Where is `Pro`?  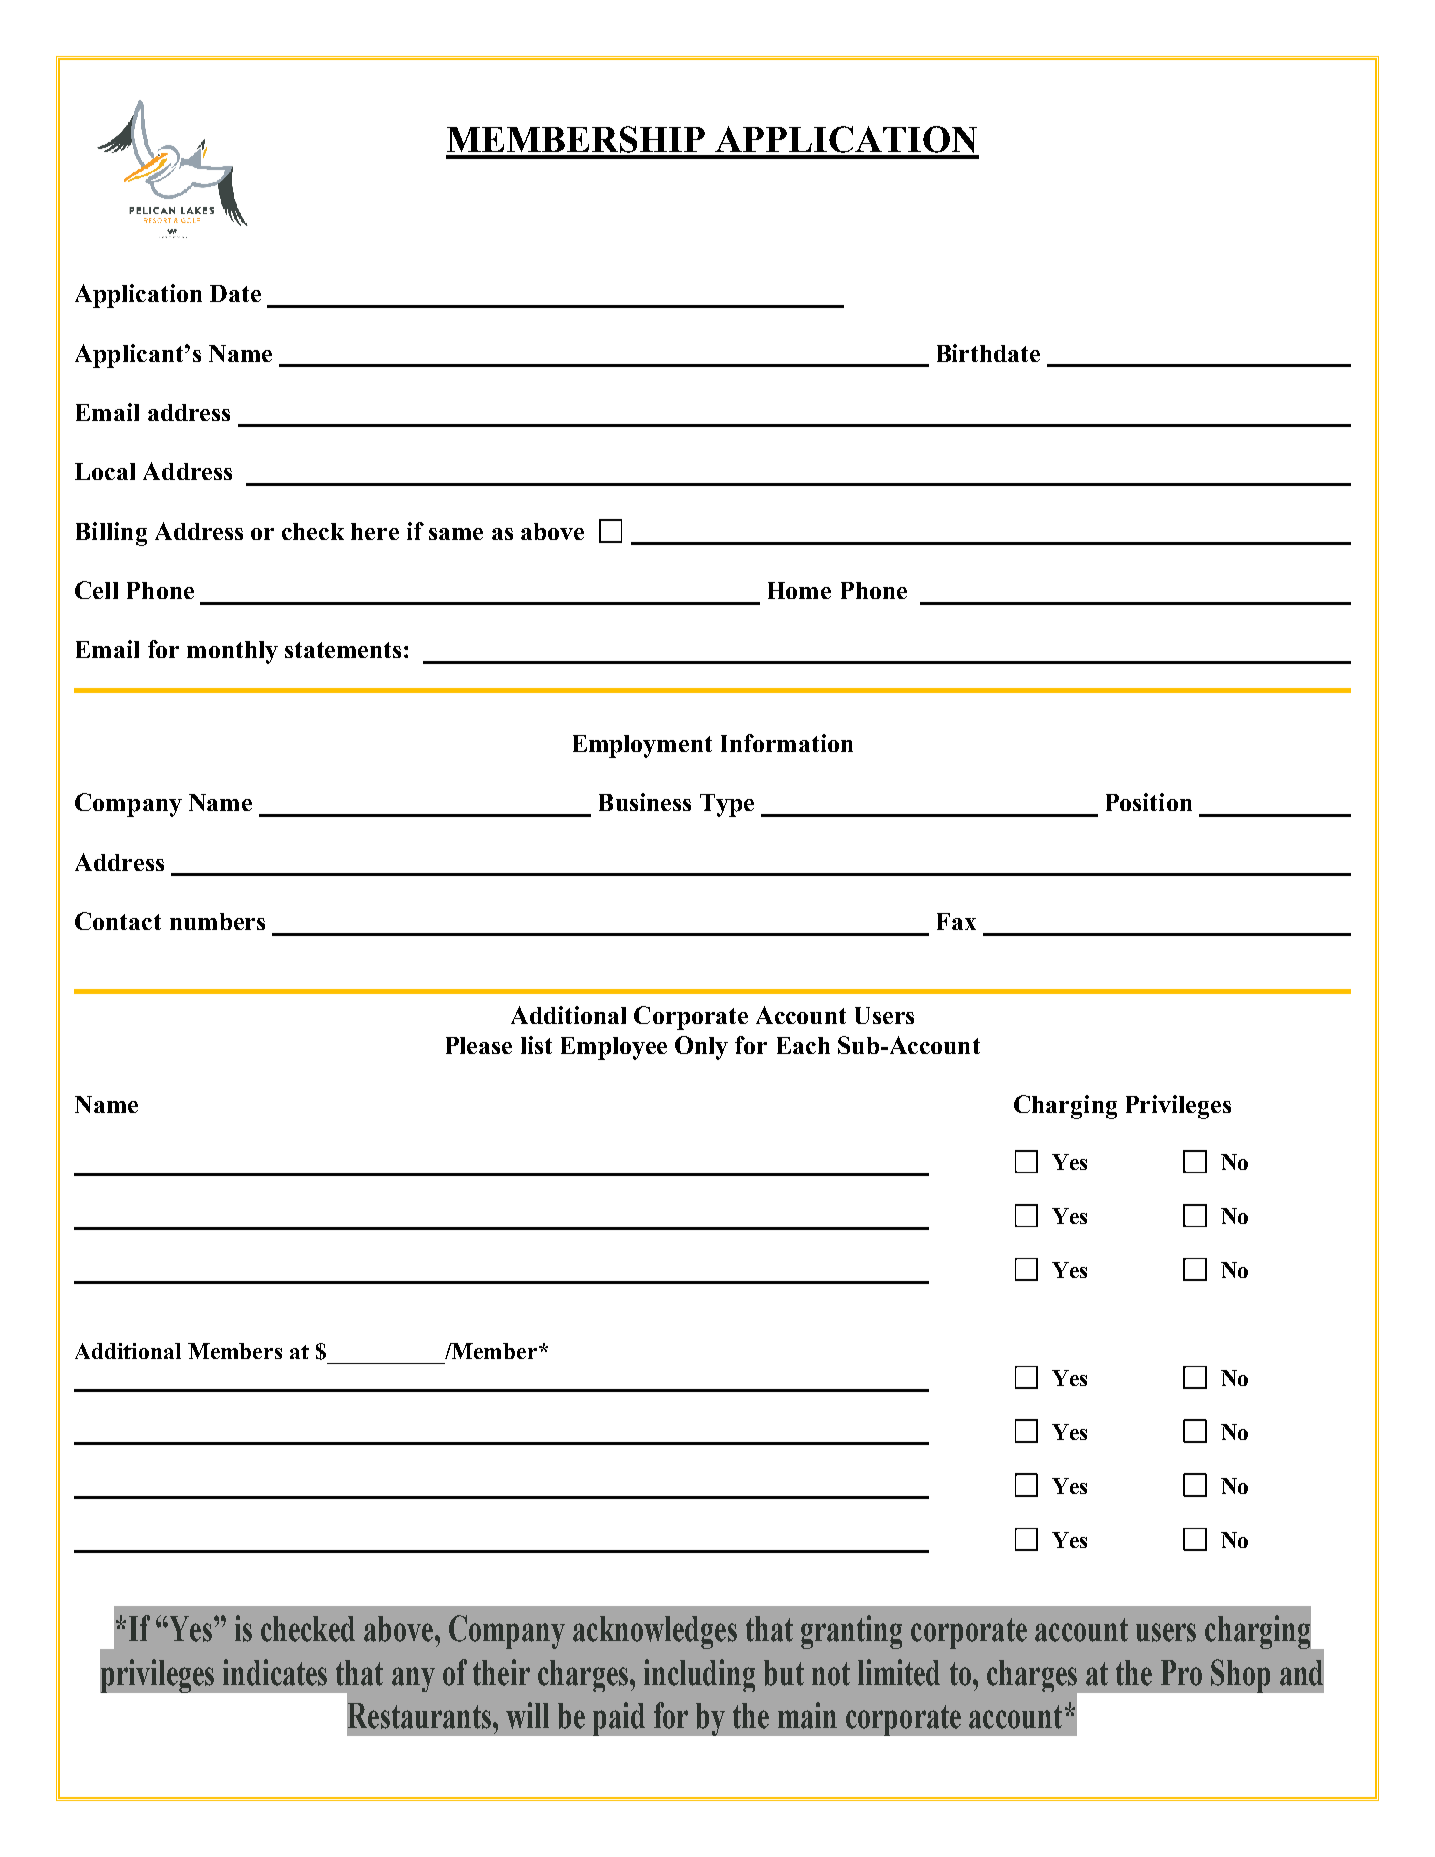
Pro is located at coordinates (1181, 1673).
